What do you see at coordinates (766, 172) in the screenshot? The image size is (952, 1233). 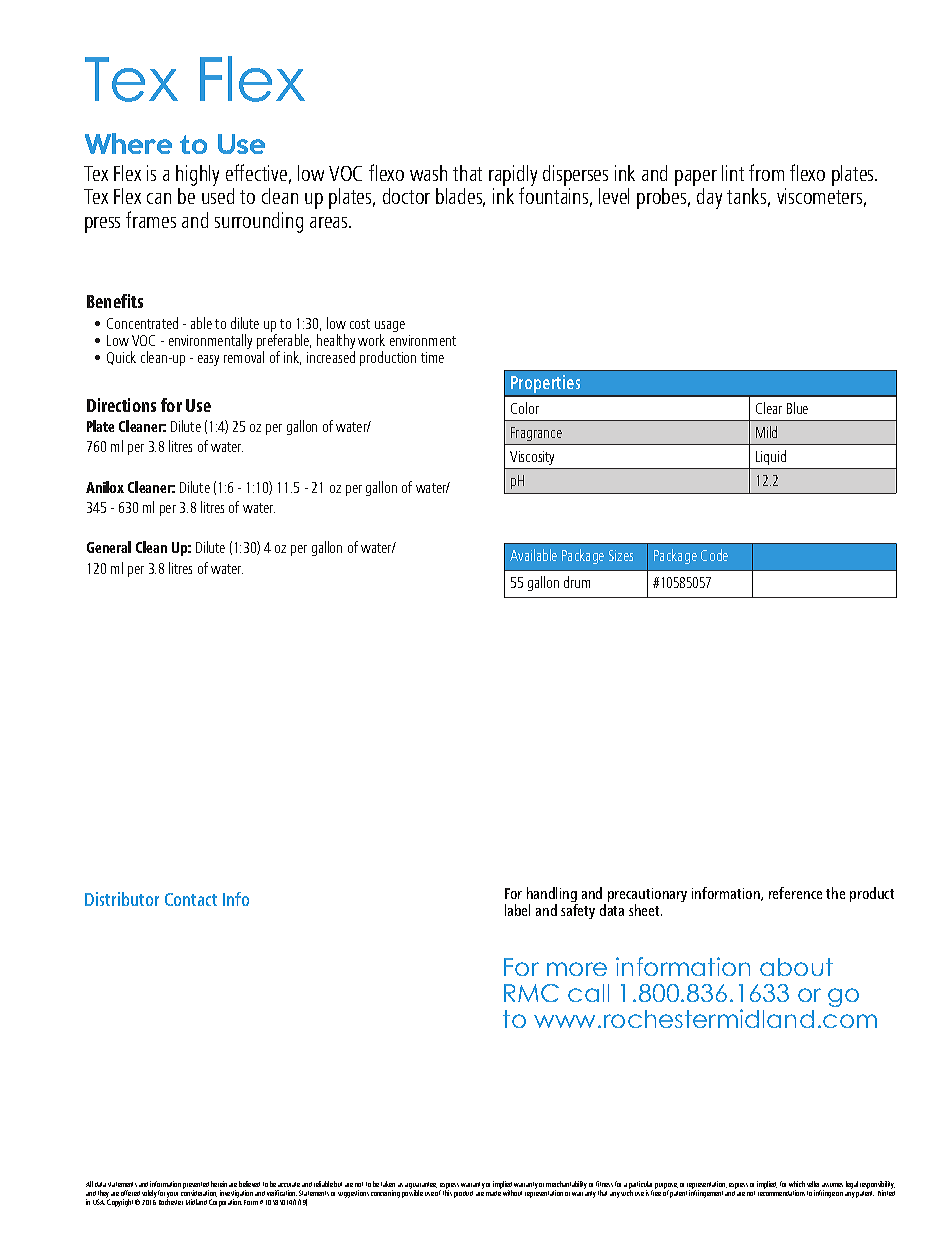 I see `from` at bounding box center [766, 172].
